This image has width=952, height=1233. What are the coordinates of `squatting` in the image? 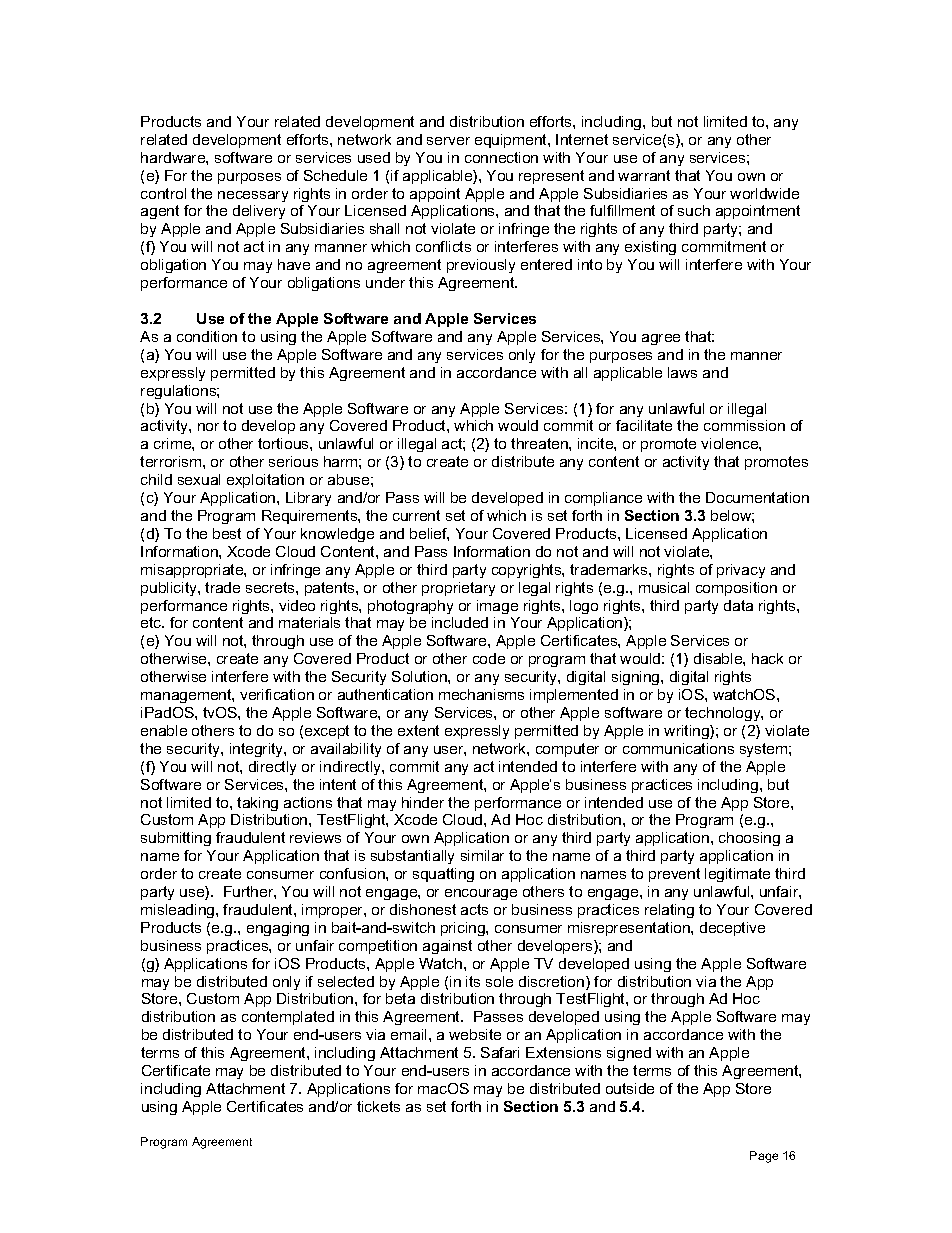 It's located at (443, 875).
